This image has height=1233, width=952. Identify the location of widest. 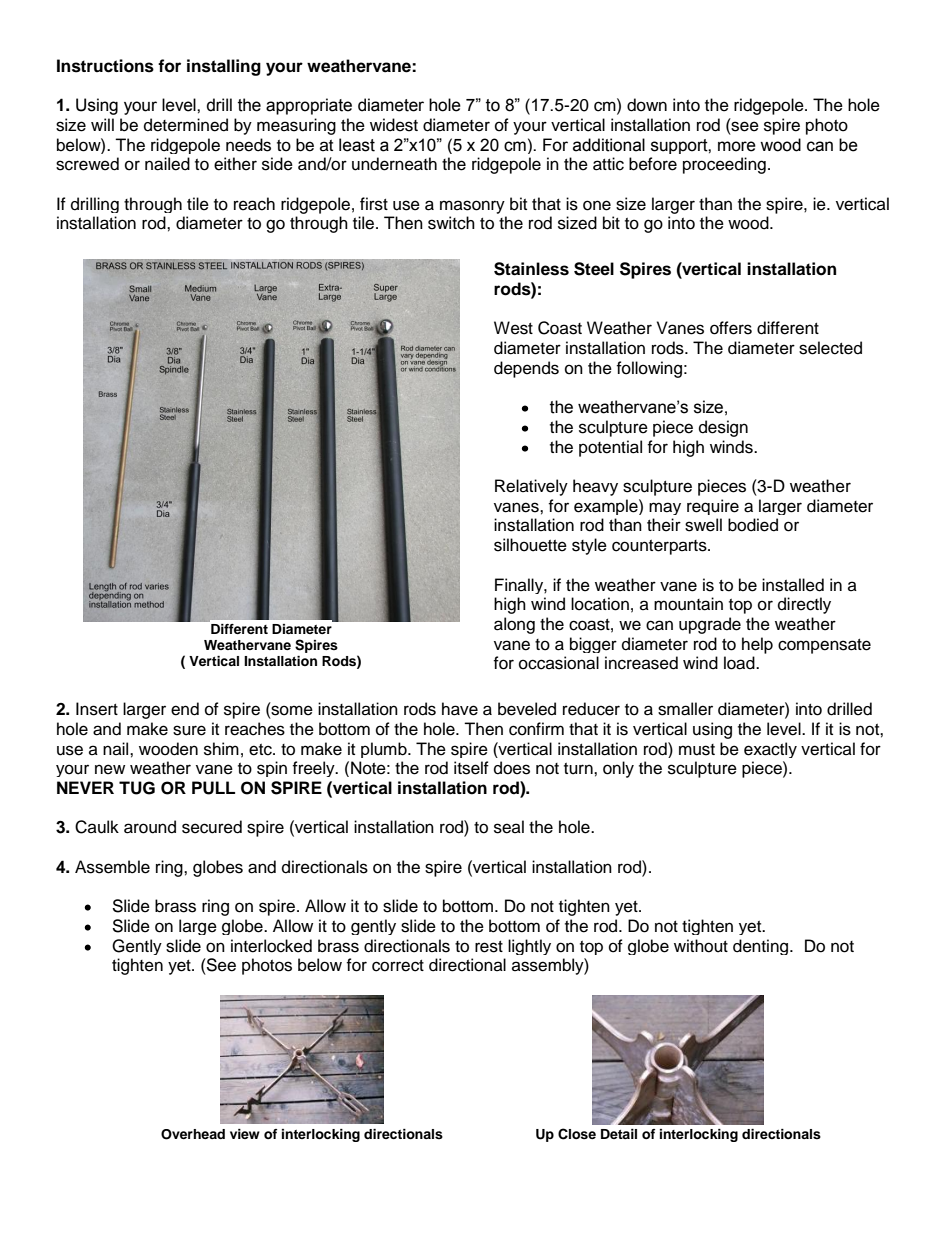
(394, 125).
